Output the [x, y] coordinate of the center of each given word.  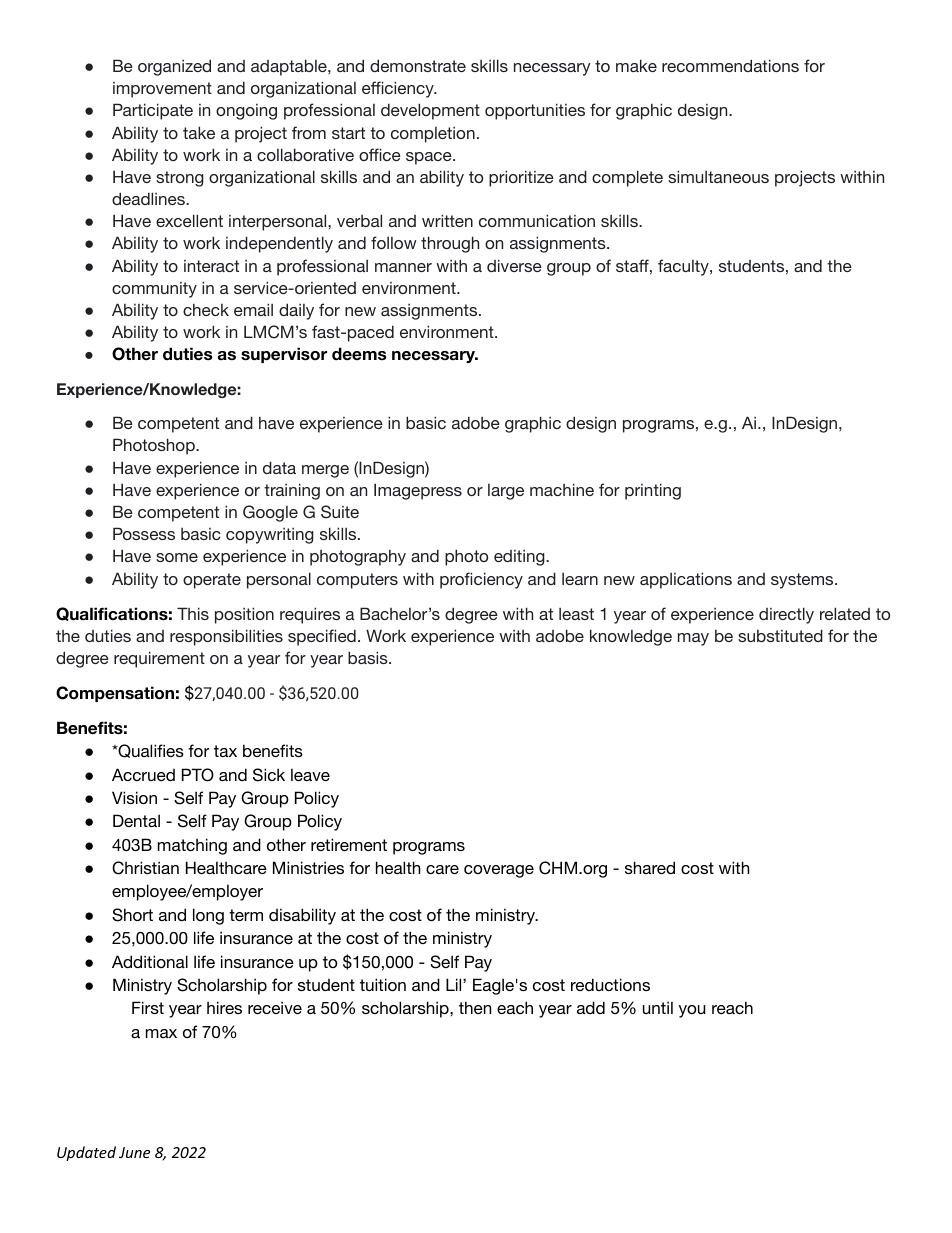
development [430, 111]
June [134, 1152]
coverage [499, 871]
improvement [162, 90]
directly [786, 615]
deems [359, 354]
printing [653, 491]
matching [192, 846]
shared [650, 867]
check [206, 310]
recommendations [730, 65]
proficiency [481, 580]
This [193, 613]
